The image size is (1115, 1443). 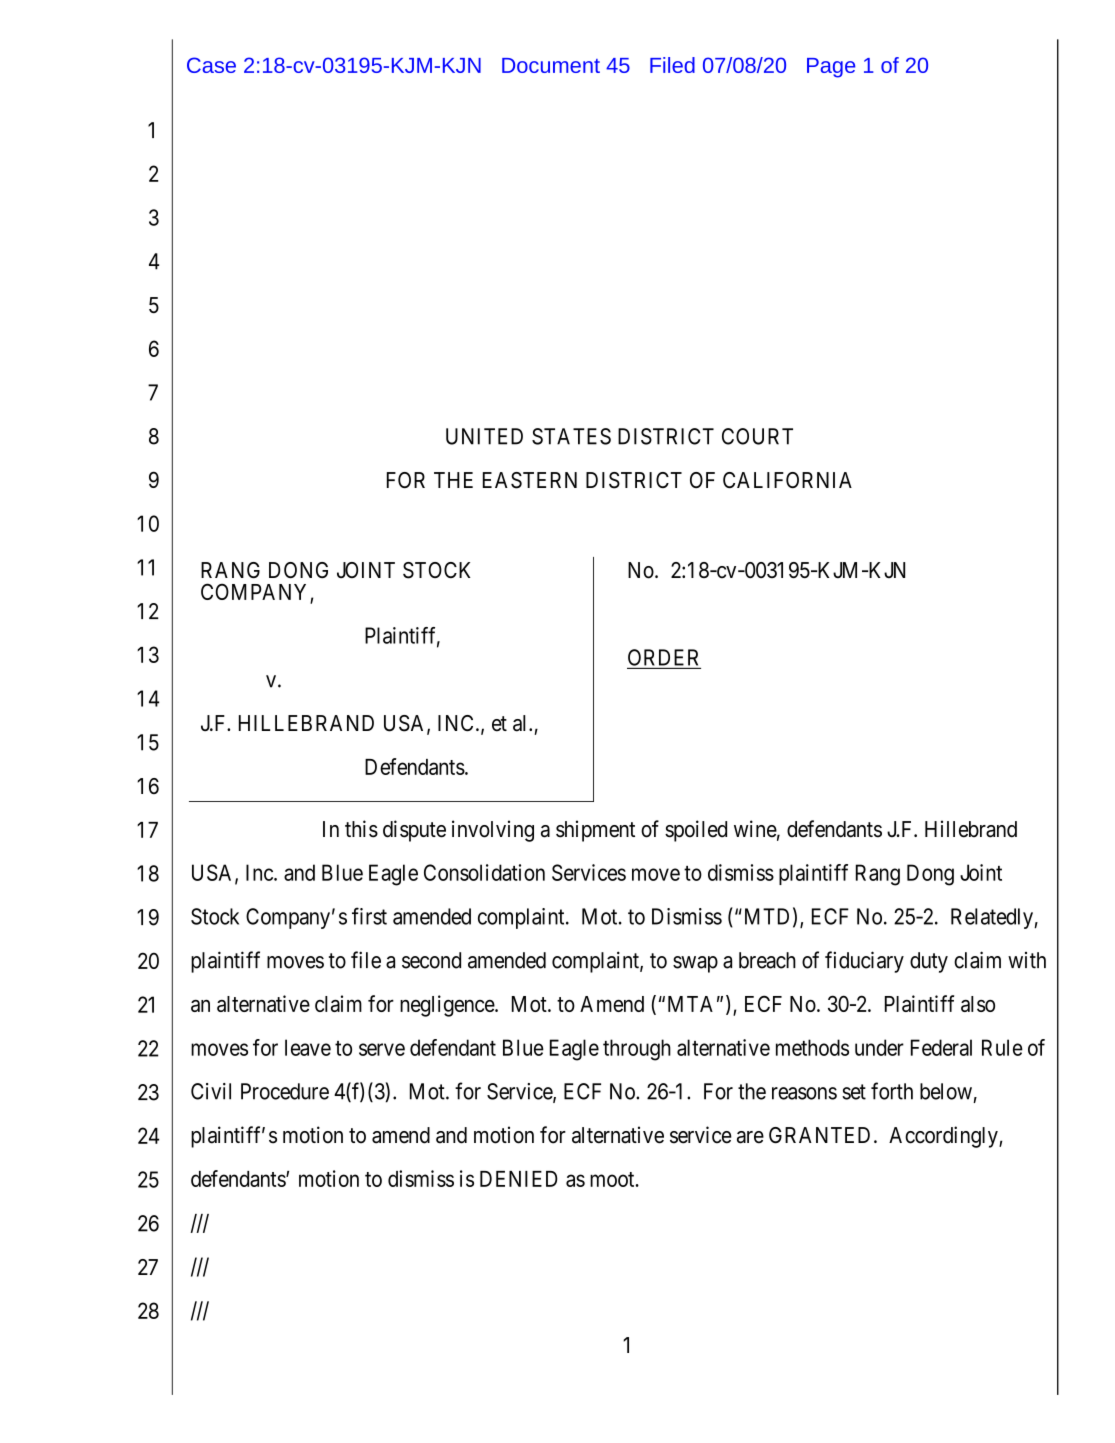 What do you see at coordinates (369, 916) in the screenshot?
I see `first` at bounding box center [369, 916].
